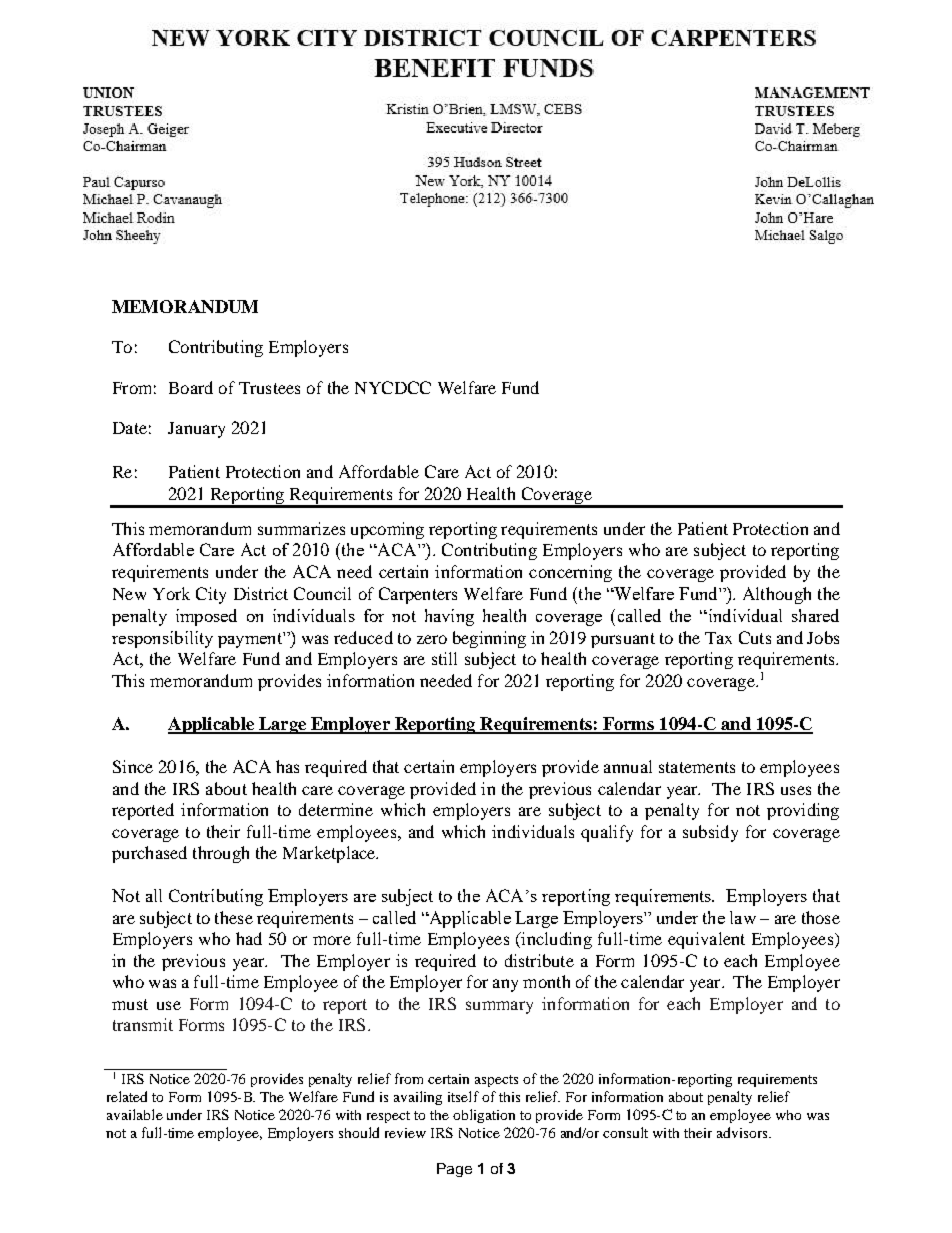 The image size is (952, 1233). What do you see at coordinates (133, 766) in the document?
I see `Since` at bounding box center [133, 766].
